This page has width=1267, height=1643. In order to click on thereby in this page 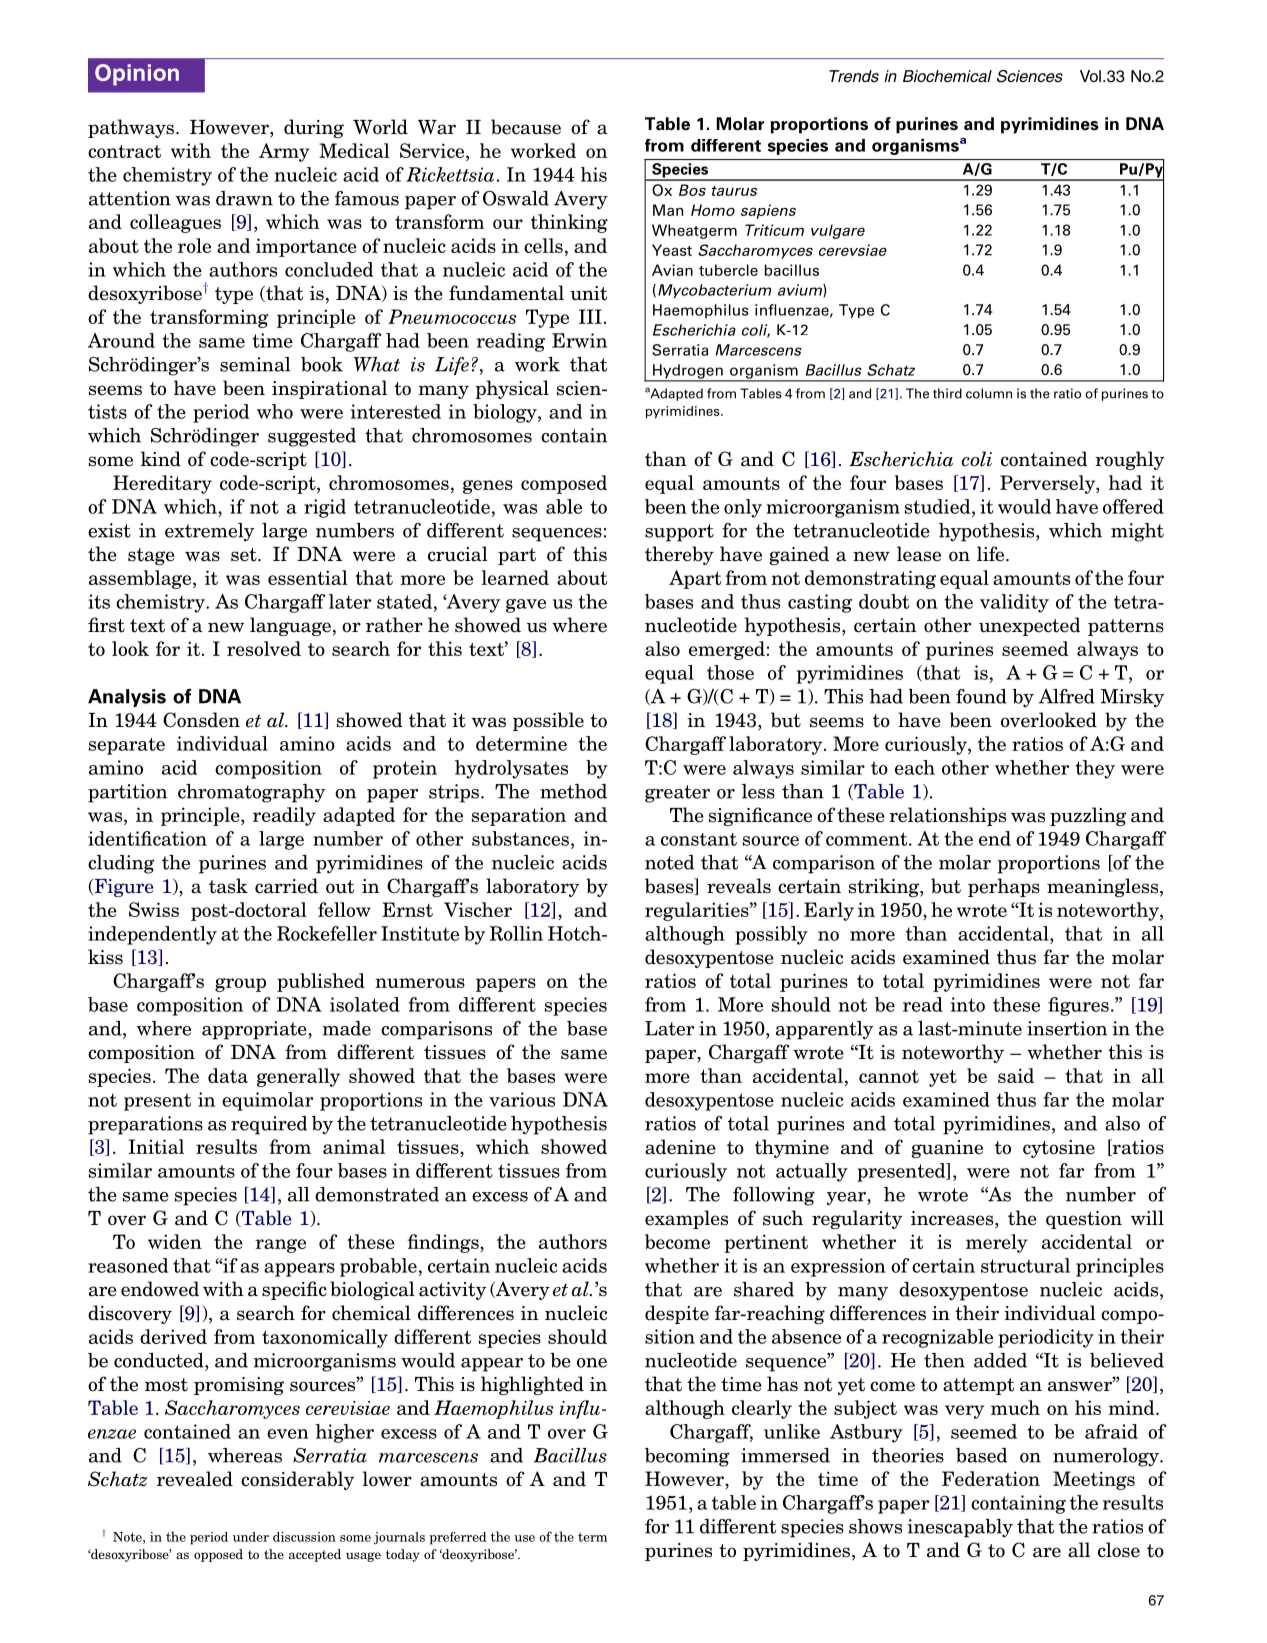, I will do `click(679, 555)`.
